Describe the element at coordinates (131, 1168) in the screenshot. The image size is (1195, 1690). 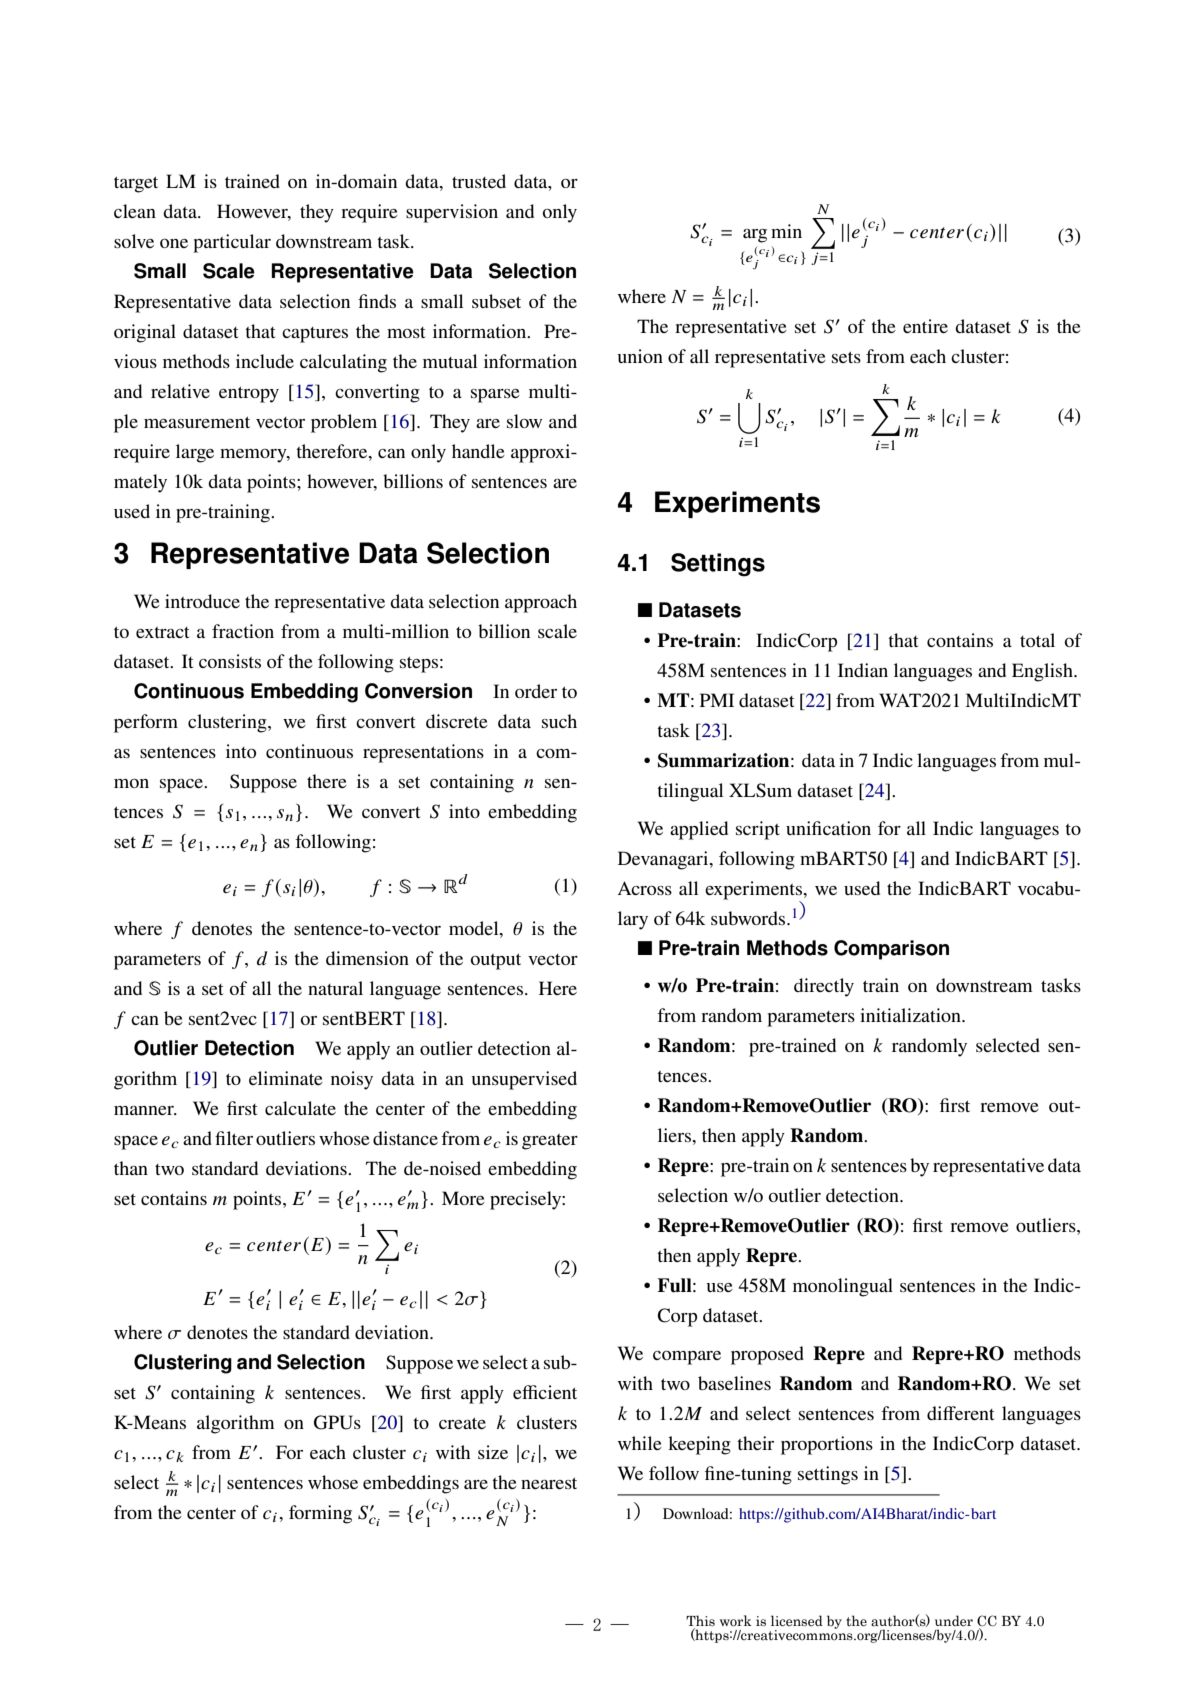
I see `than` at that location.
